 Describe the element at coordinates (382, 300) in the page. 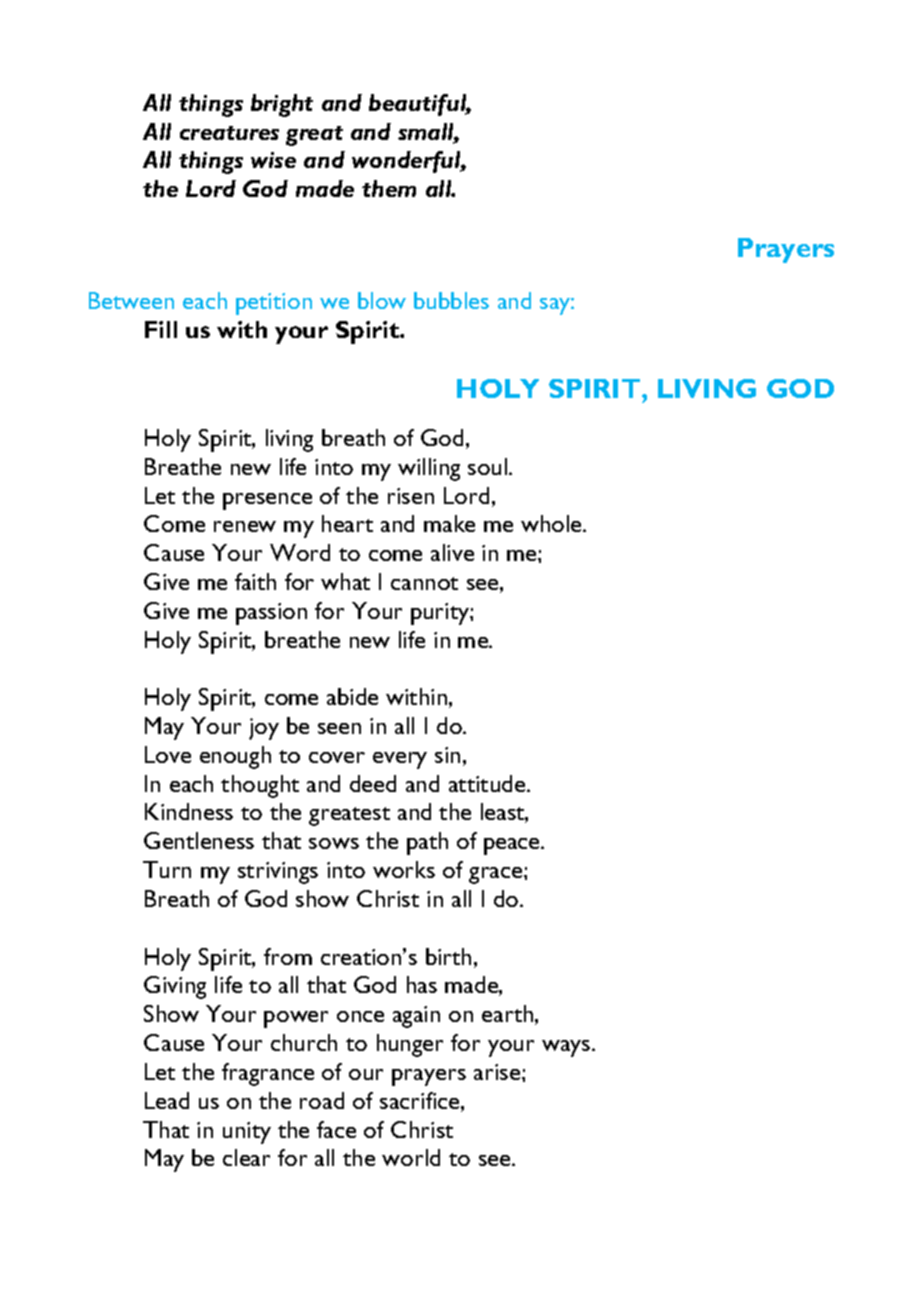

I see `blow` at that location.
